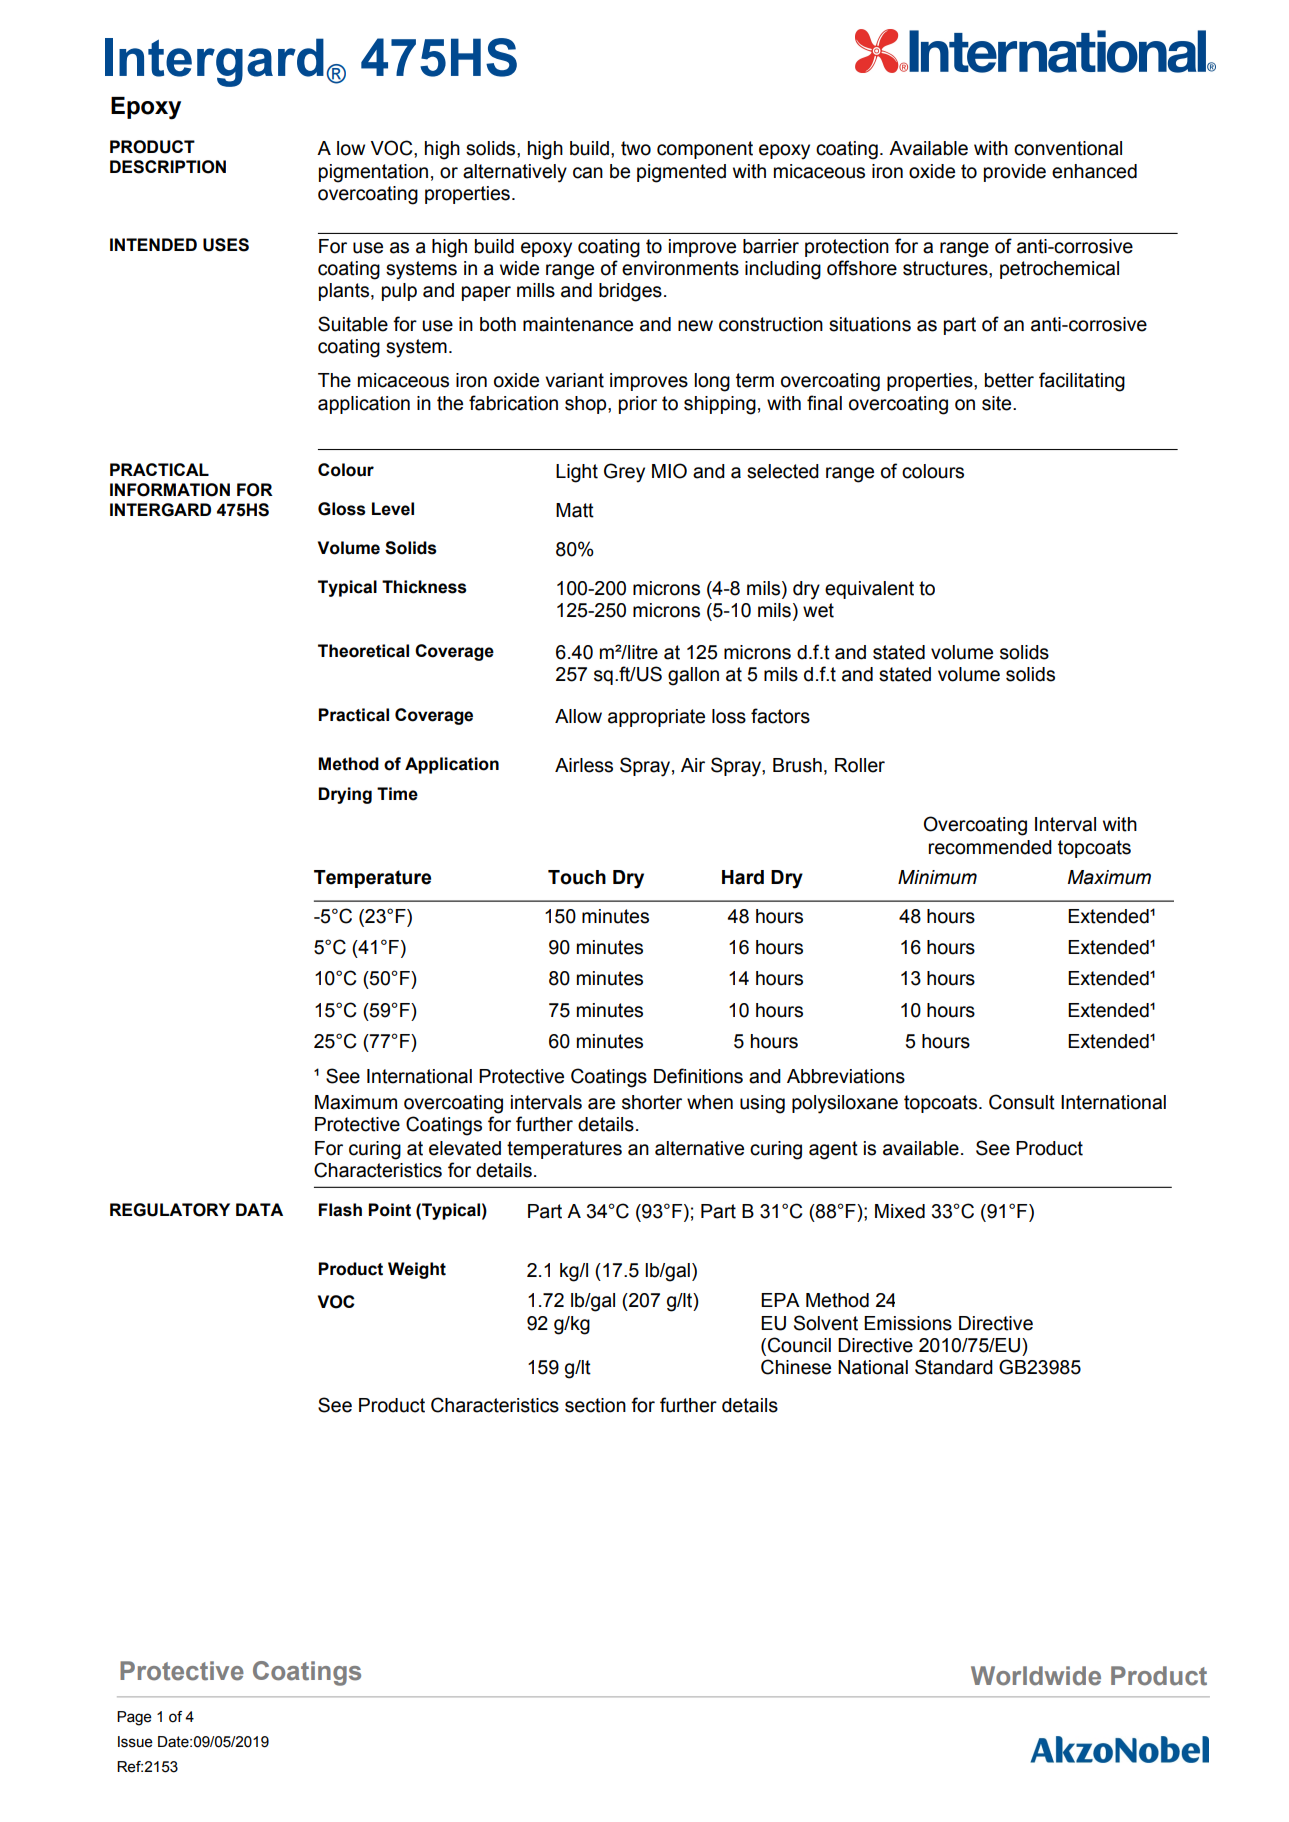  Describe the element at coordinates (1015, 173) in the page. I see `provide` at that location.
